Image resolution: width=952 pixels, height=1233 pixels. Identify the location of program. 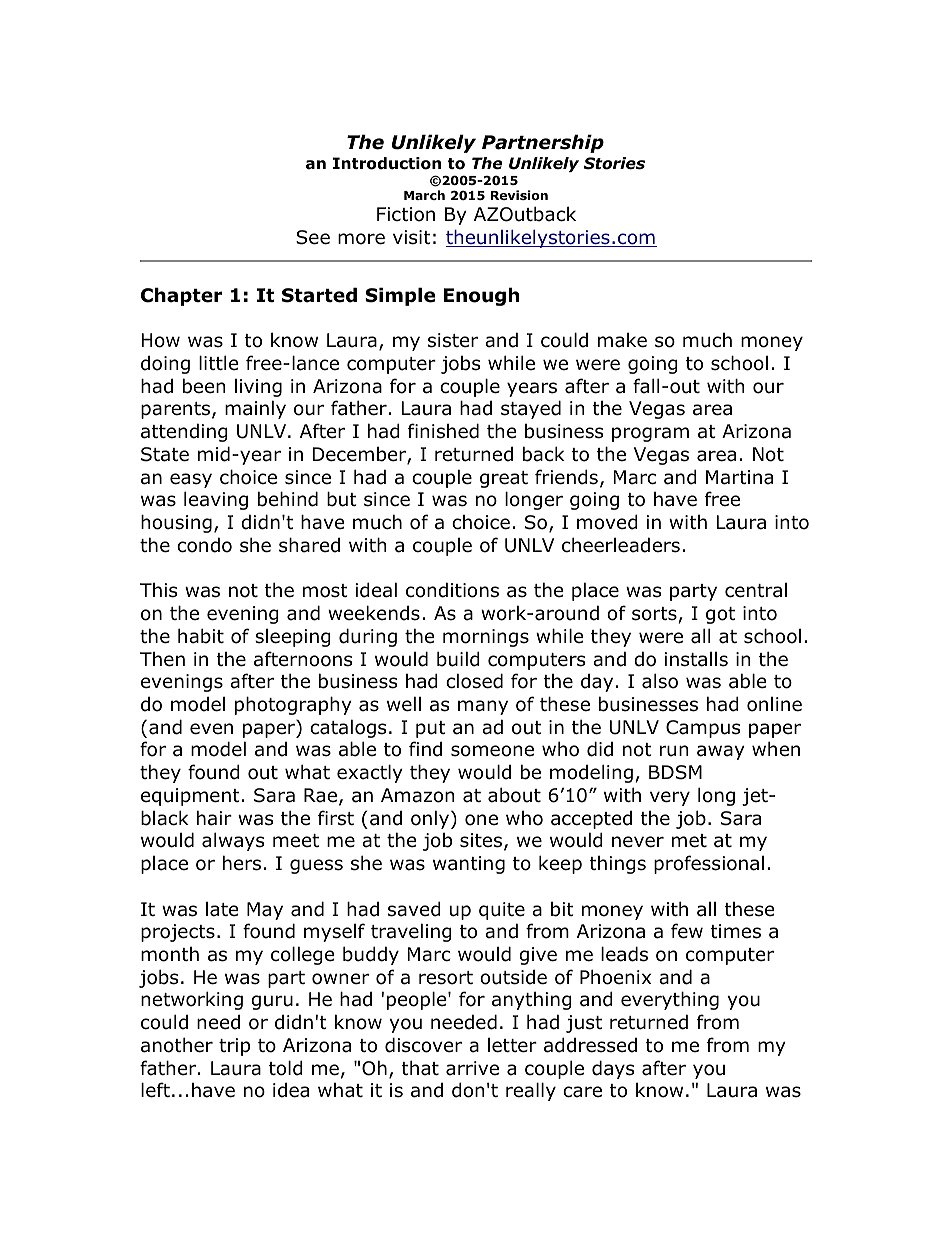
(650, 434).
